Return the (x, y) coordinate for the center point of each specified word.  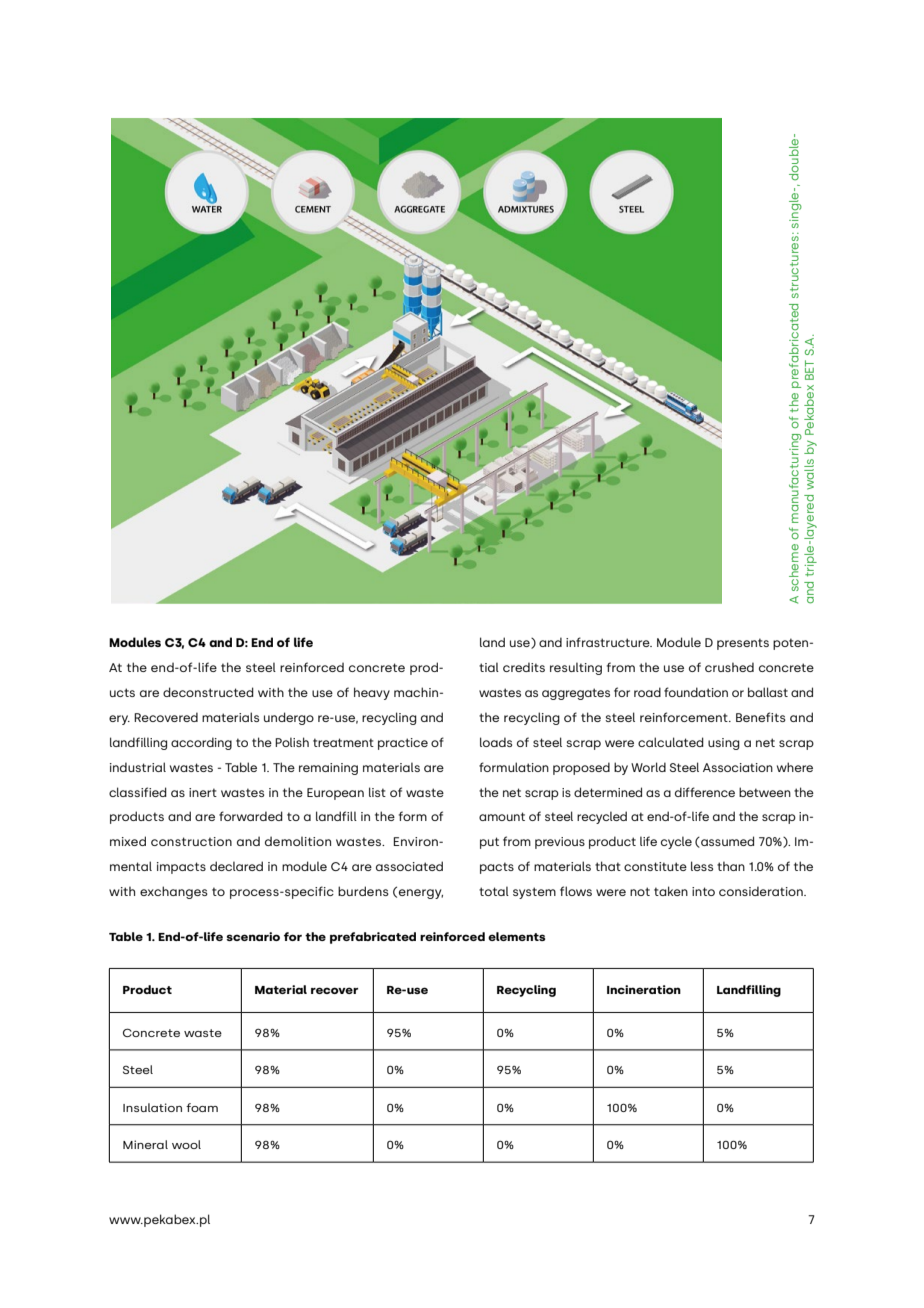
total (494, 891)
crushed (729, 667)
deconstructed (208, 692)
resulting (576, 668)
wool (186, 1144)
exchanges (174, 892)
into (703, 891)
